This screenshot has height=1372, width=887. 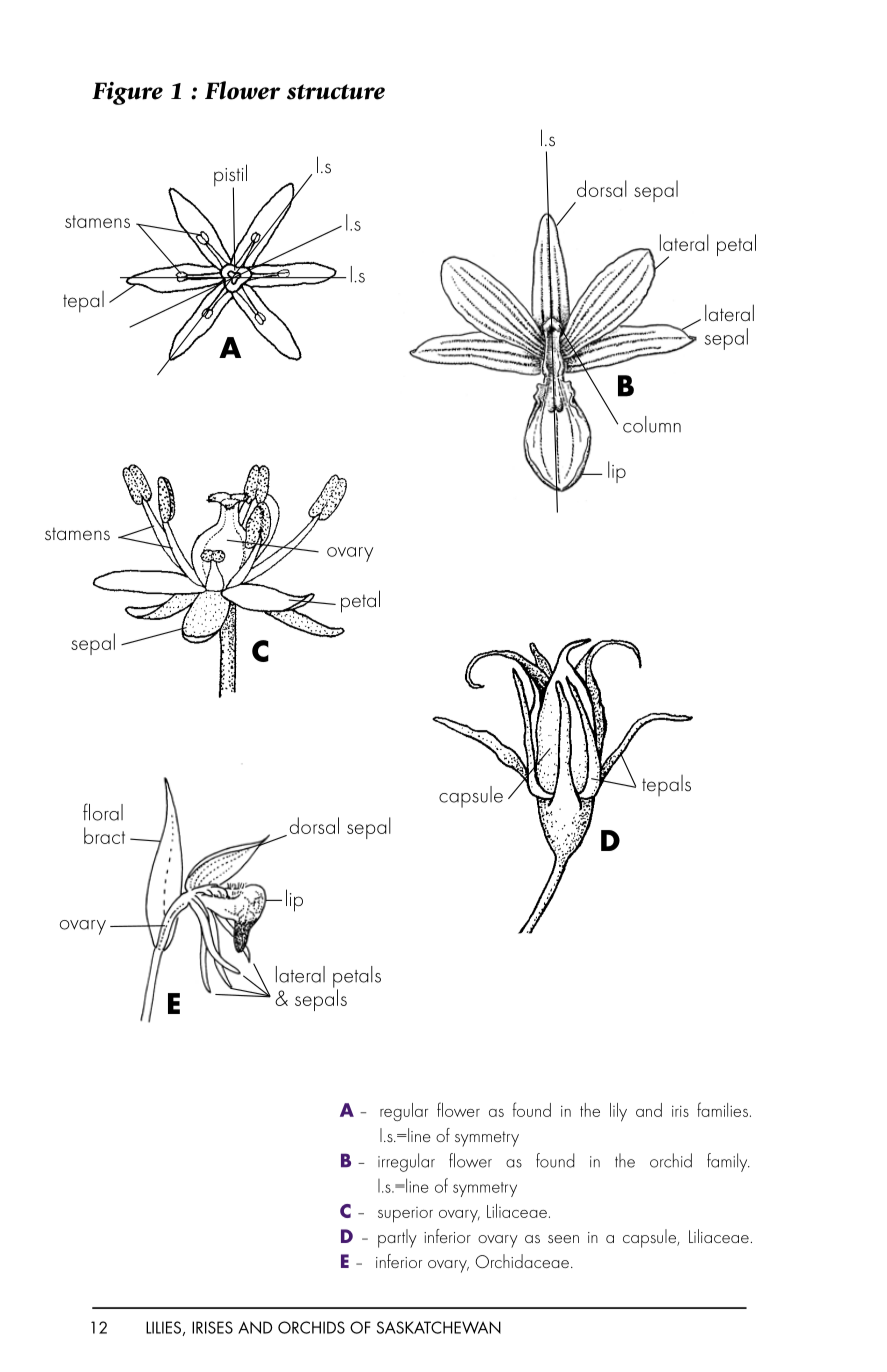 What do you see at coordinates (104, 835) in the screenshot?
I see `bract` at bounding box center [104, 835].
